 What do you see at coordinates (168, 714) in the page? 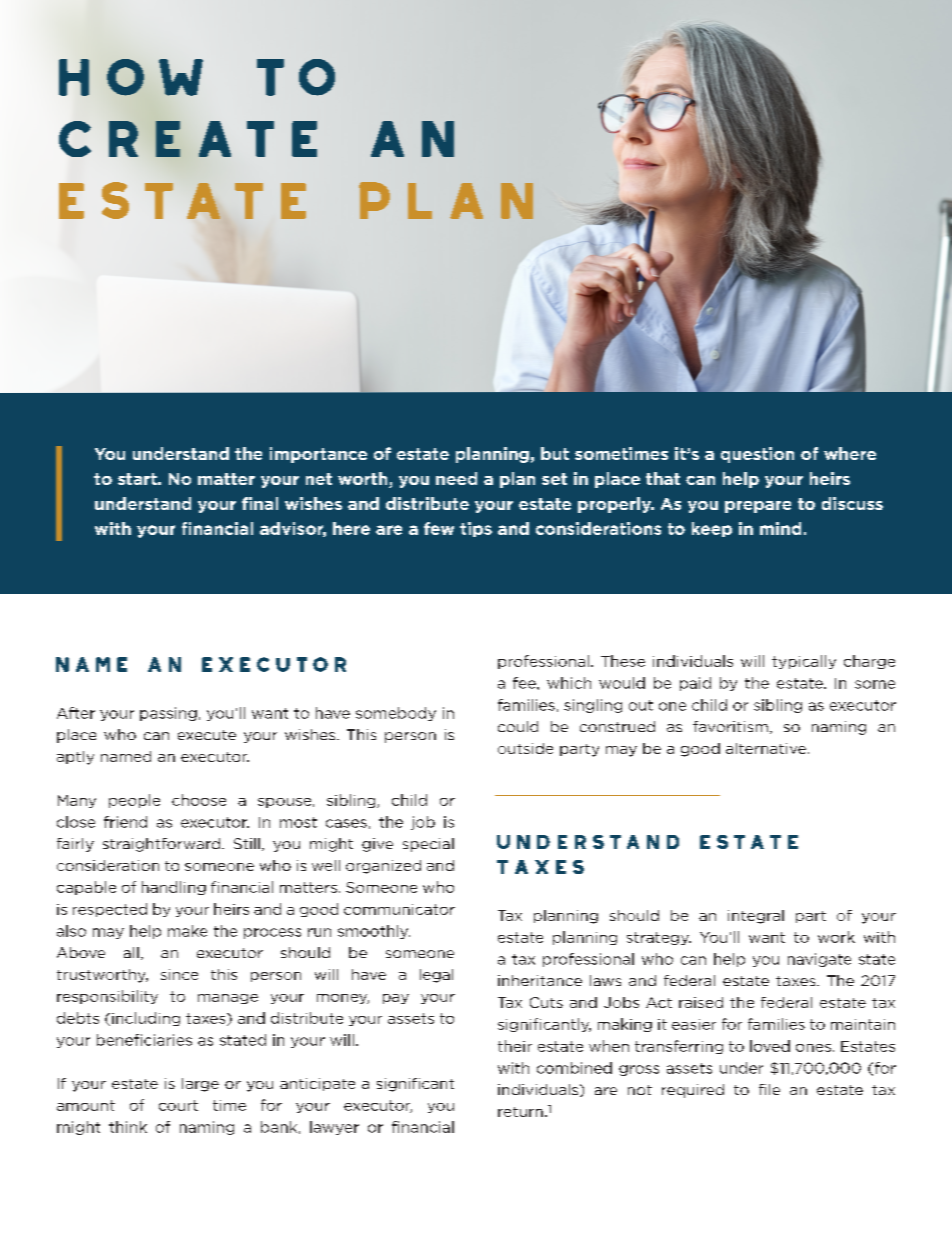
I see `passing` at bounding box center [168, 714].
